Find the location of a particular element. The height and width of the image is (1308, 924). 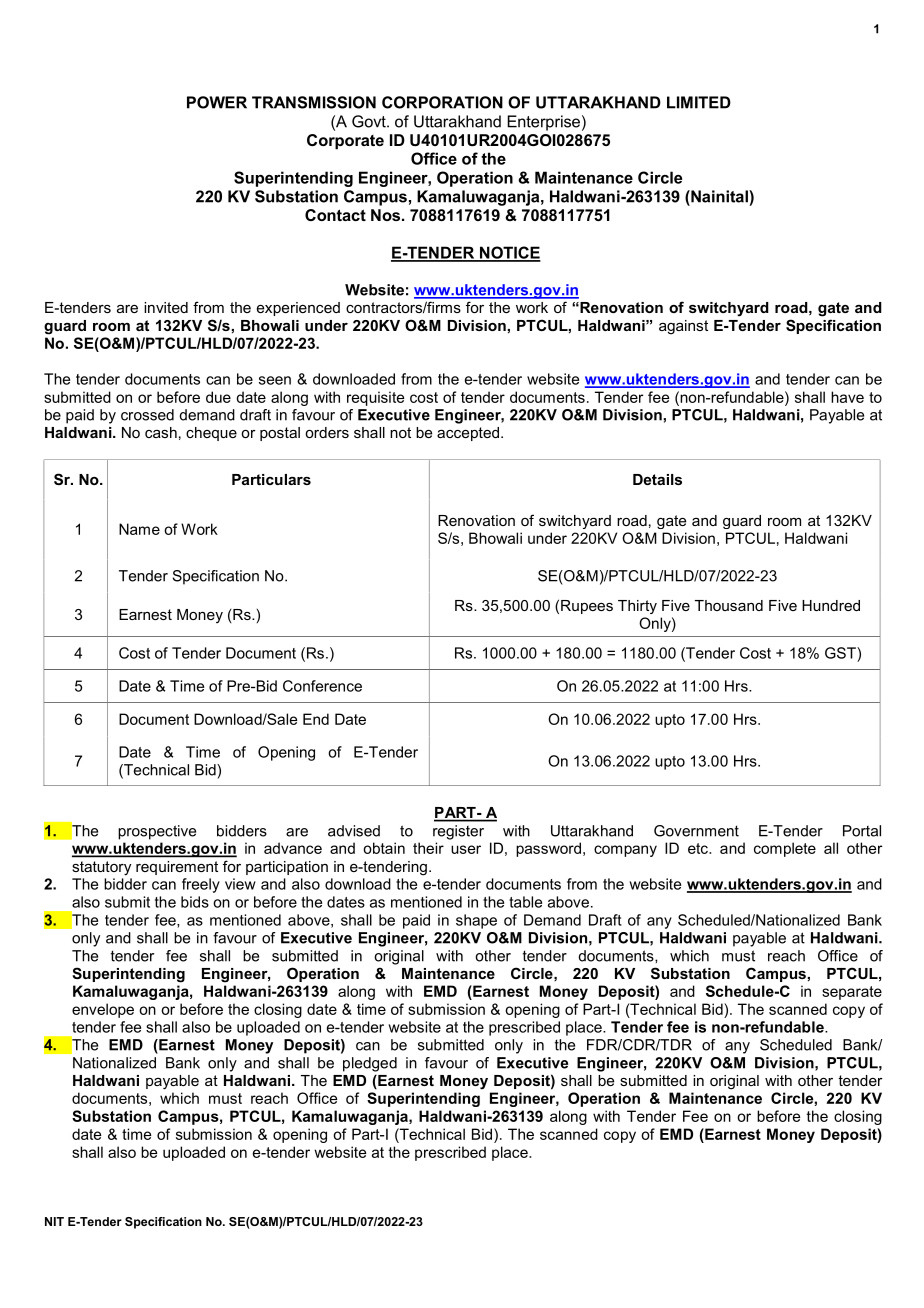

LIMITED is located at coordinates (699, 102).
